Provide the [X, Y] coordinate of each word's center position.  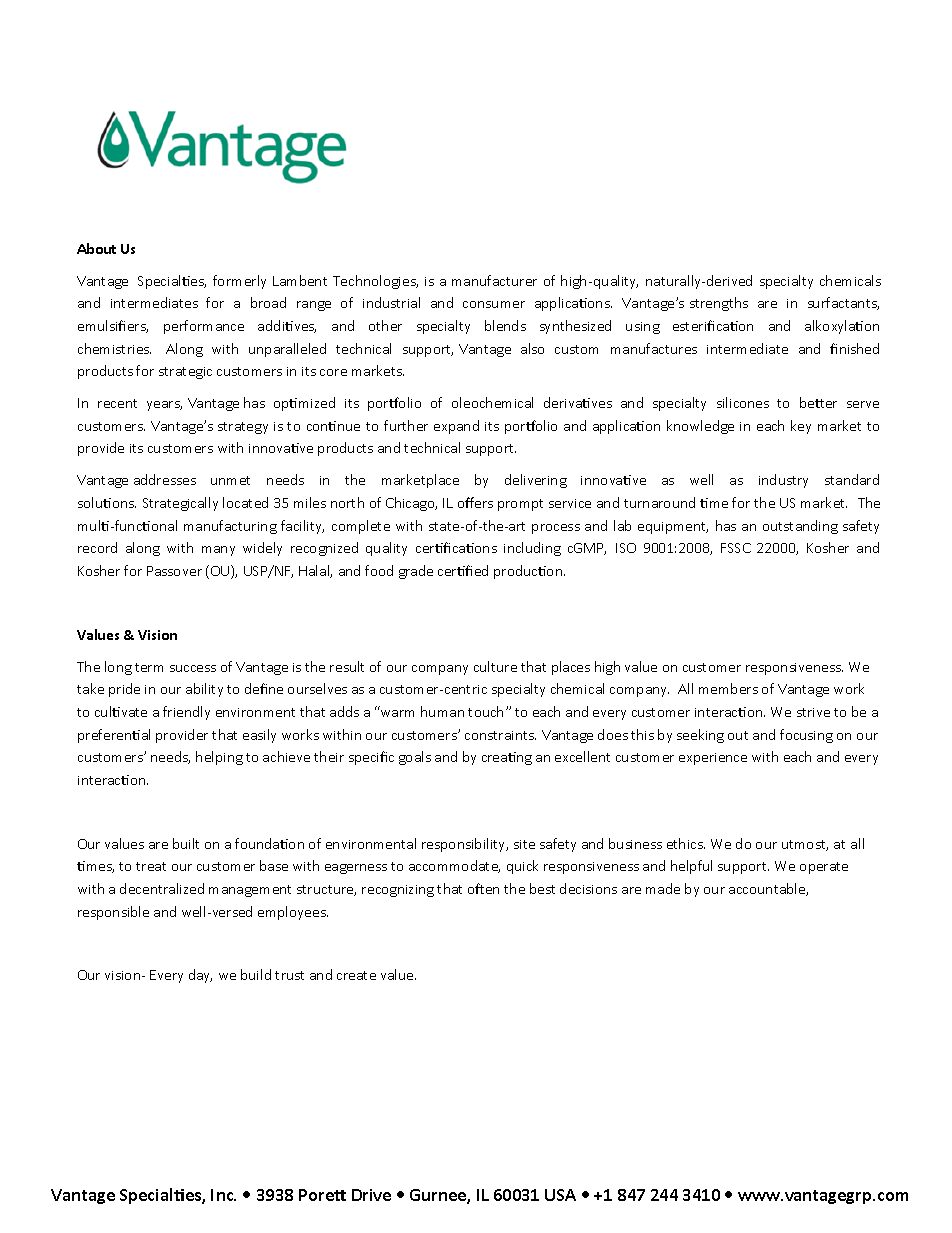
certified [463, 570]
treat [151, 866]
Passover [174, 571]
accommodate [454, 866]
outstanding [800, 527]
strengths [719, 304]
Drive [371, 1195]
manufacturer [494, 280]
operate [824, 868]
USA [560, 1195]
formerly [239, 282]
